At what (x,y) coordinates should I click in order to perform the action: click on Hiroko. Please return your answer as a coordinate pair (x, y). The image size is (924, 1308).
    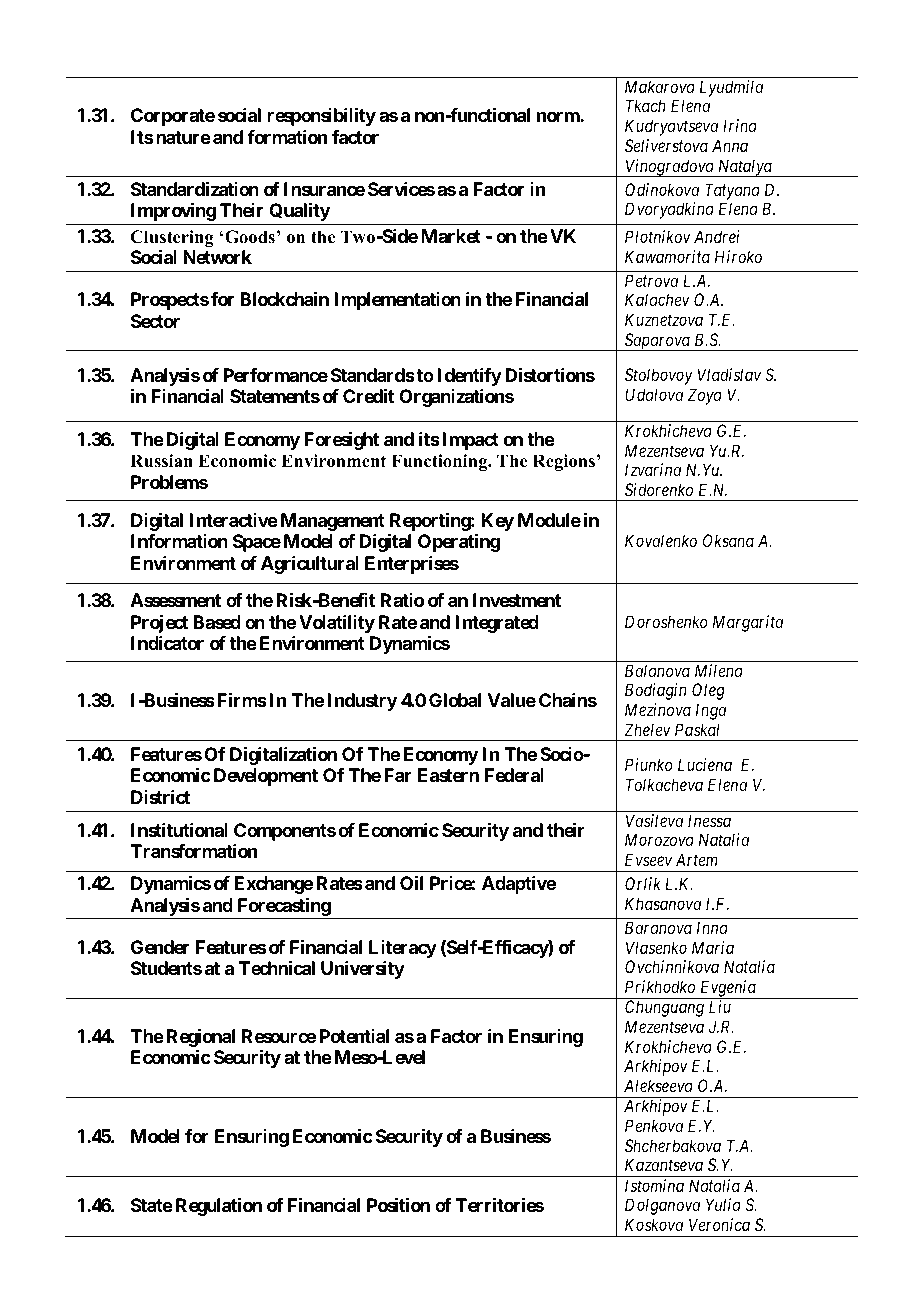
    Looking at the image, I should click on (738, 256).
